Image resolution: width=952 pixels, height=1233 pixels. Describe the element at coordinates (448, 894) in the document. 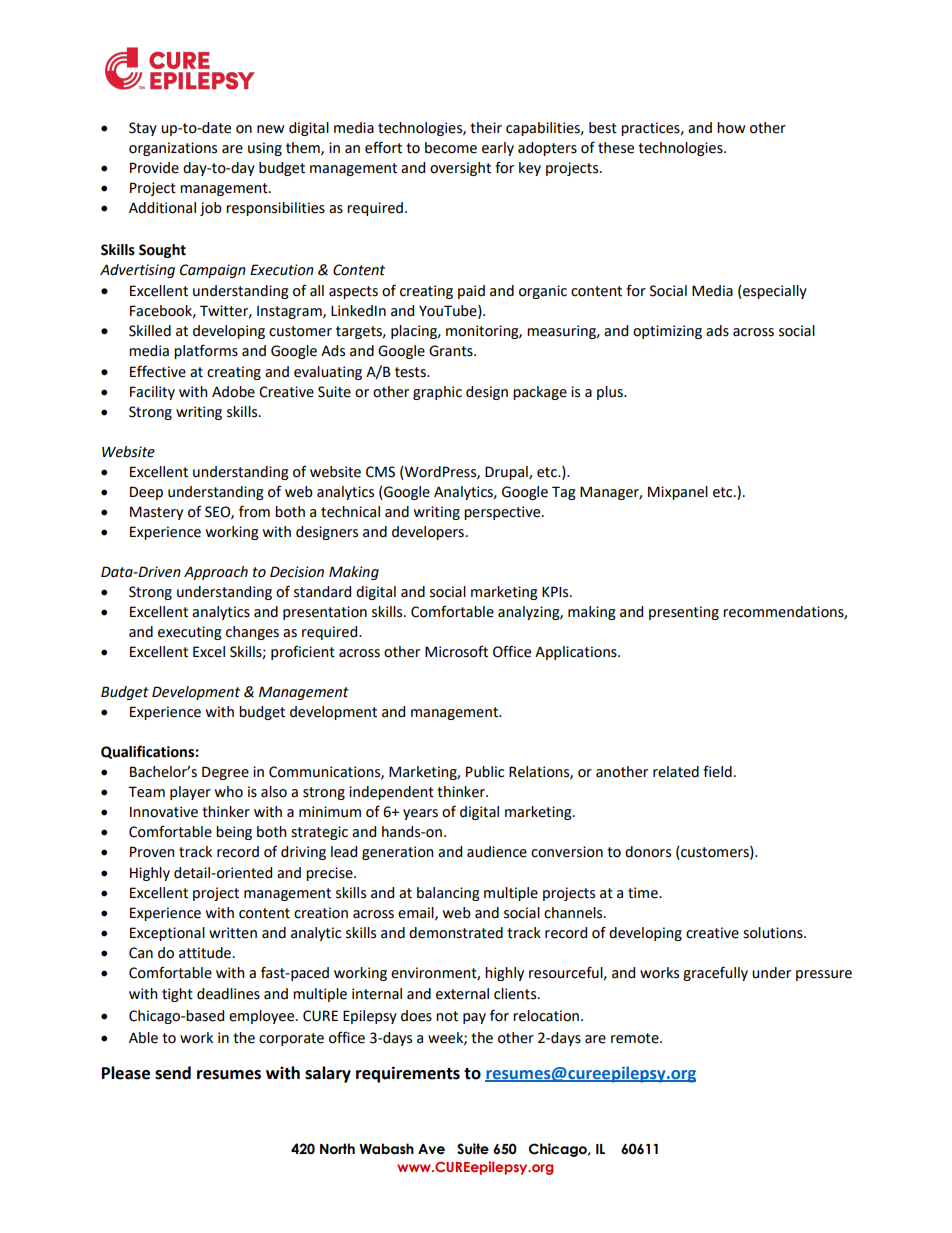

I see `balancing` at that location.
